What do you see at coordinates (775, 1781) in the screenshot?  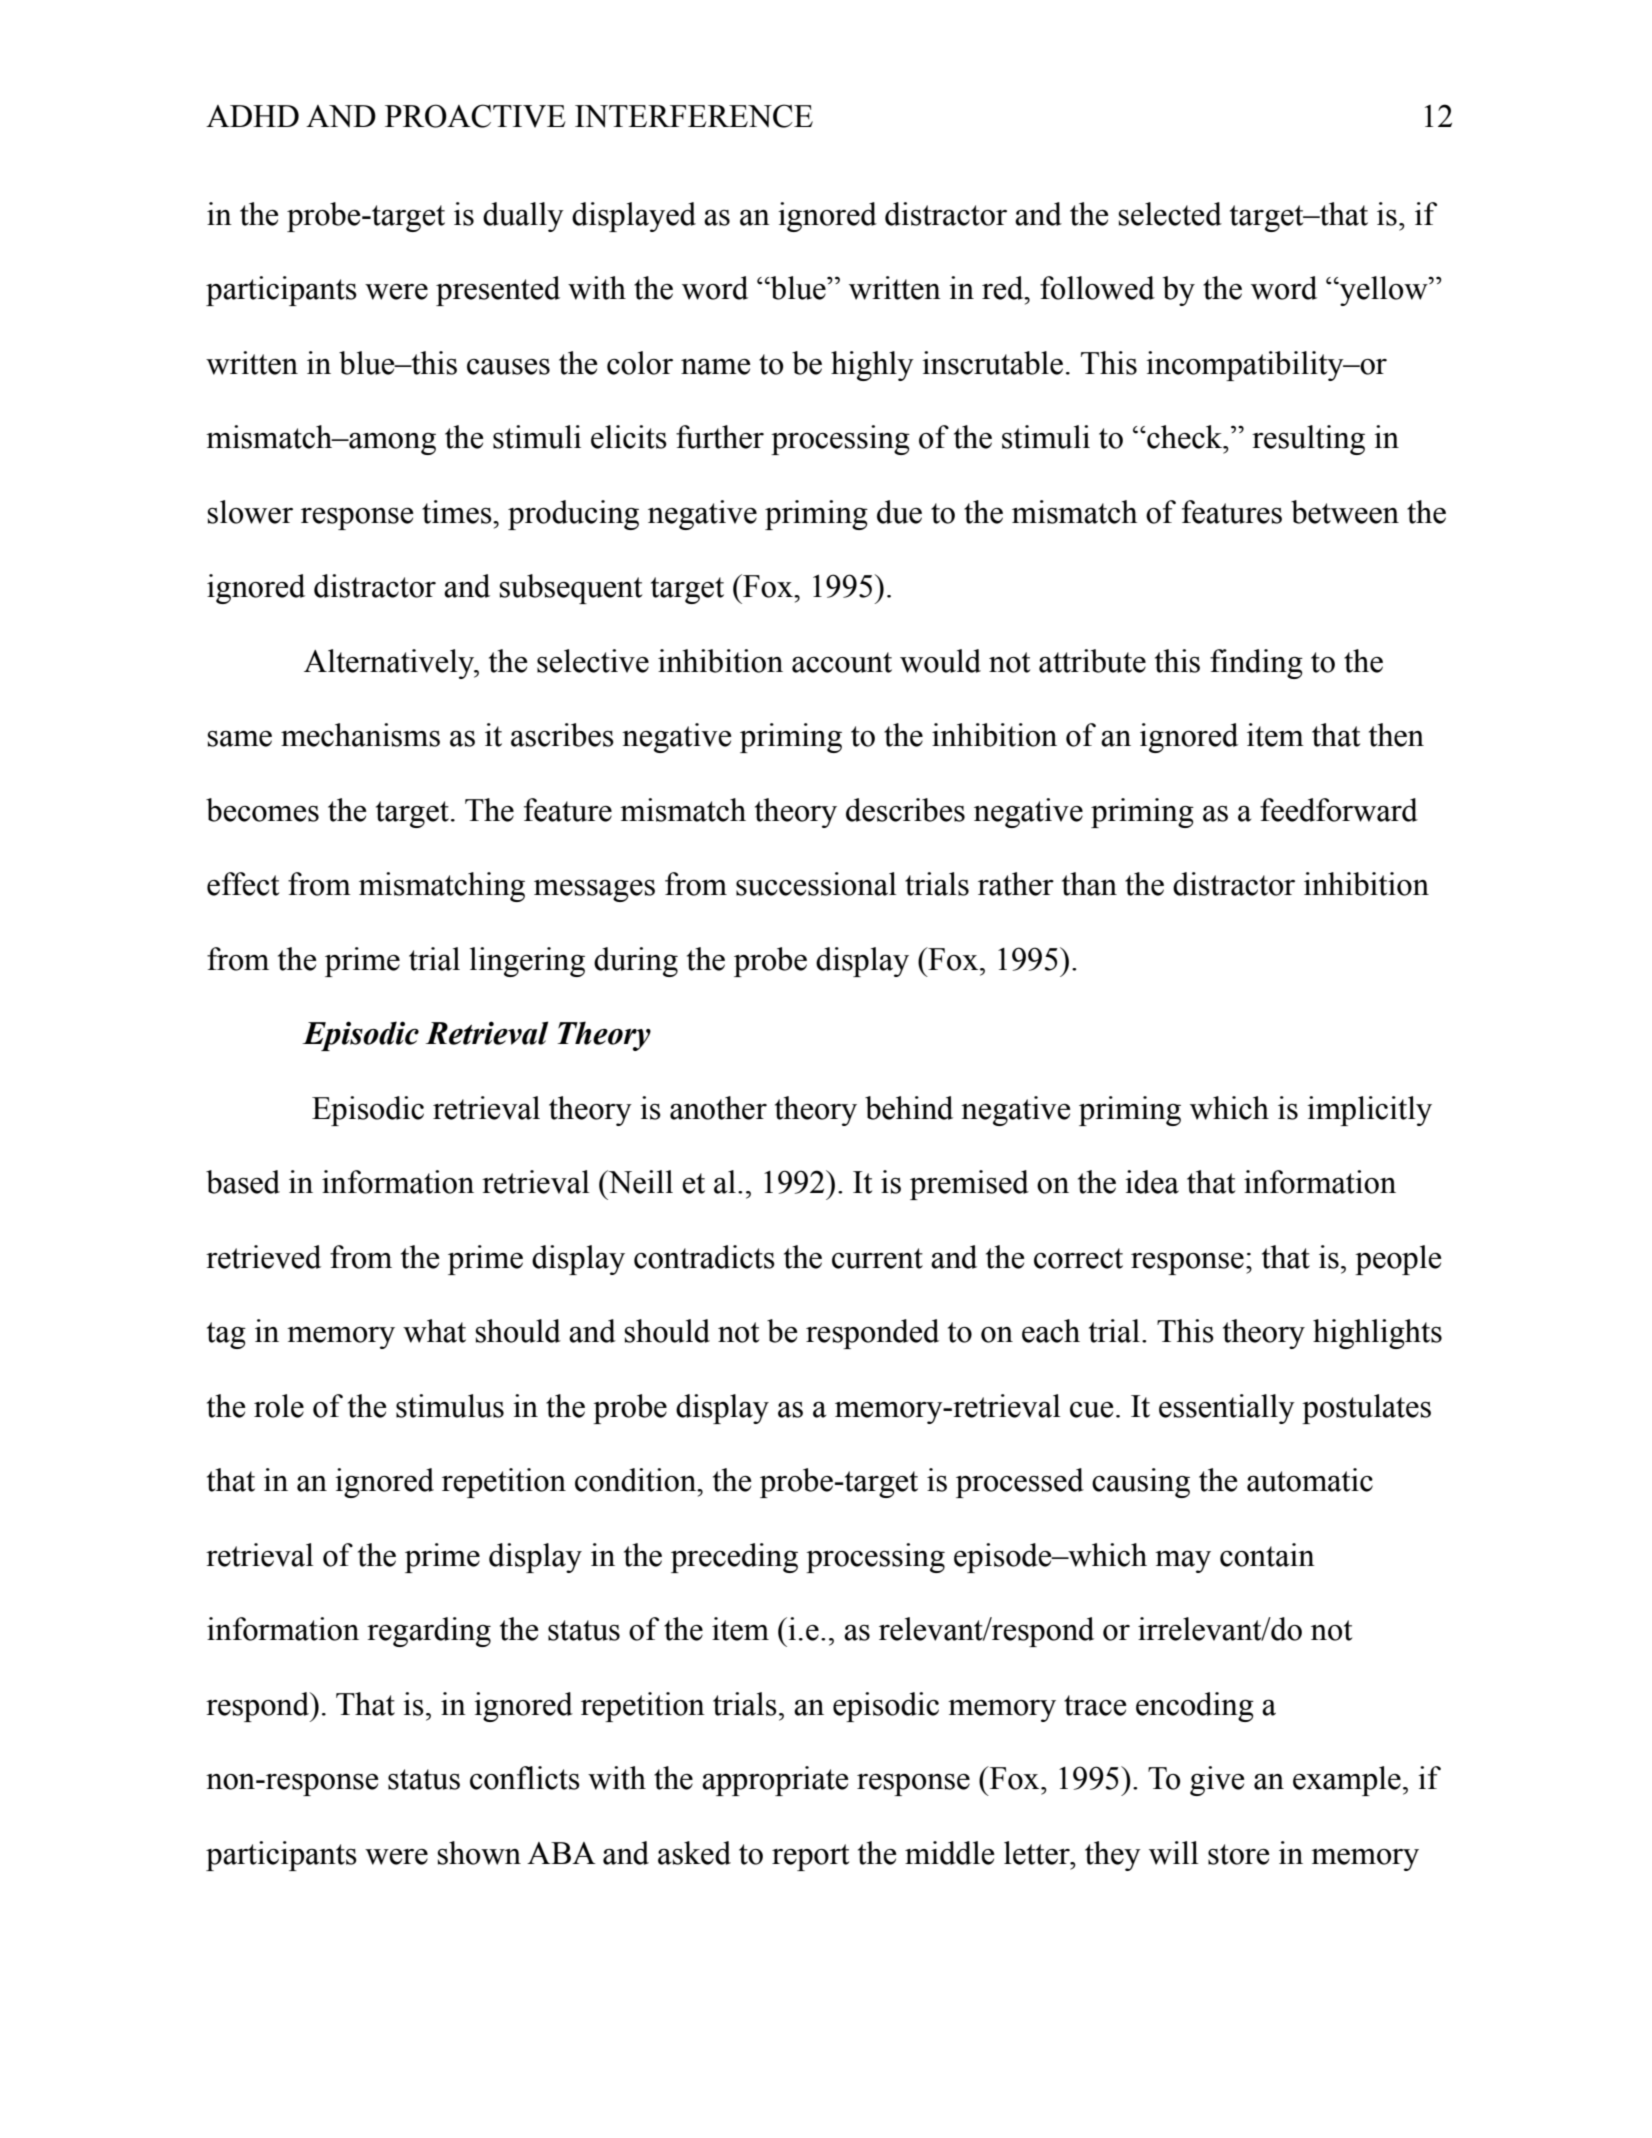 I see `appropriate` at bounding box center [775, 1781].
